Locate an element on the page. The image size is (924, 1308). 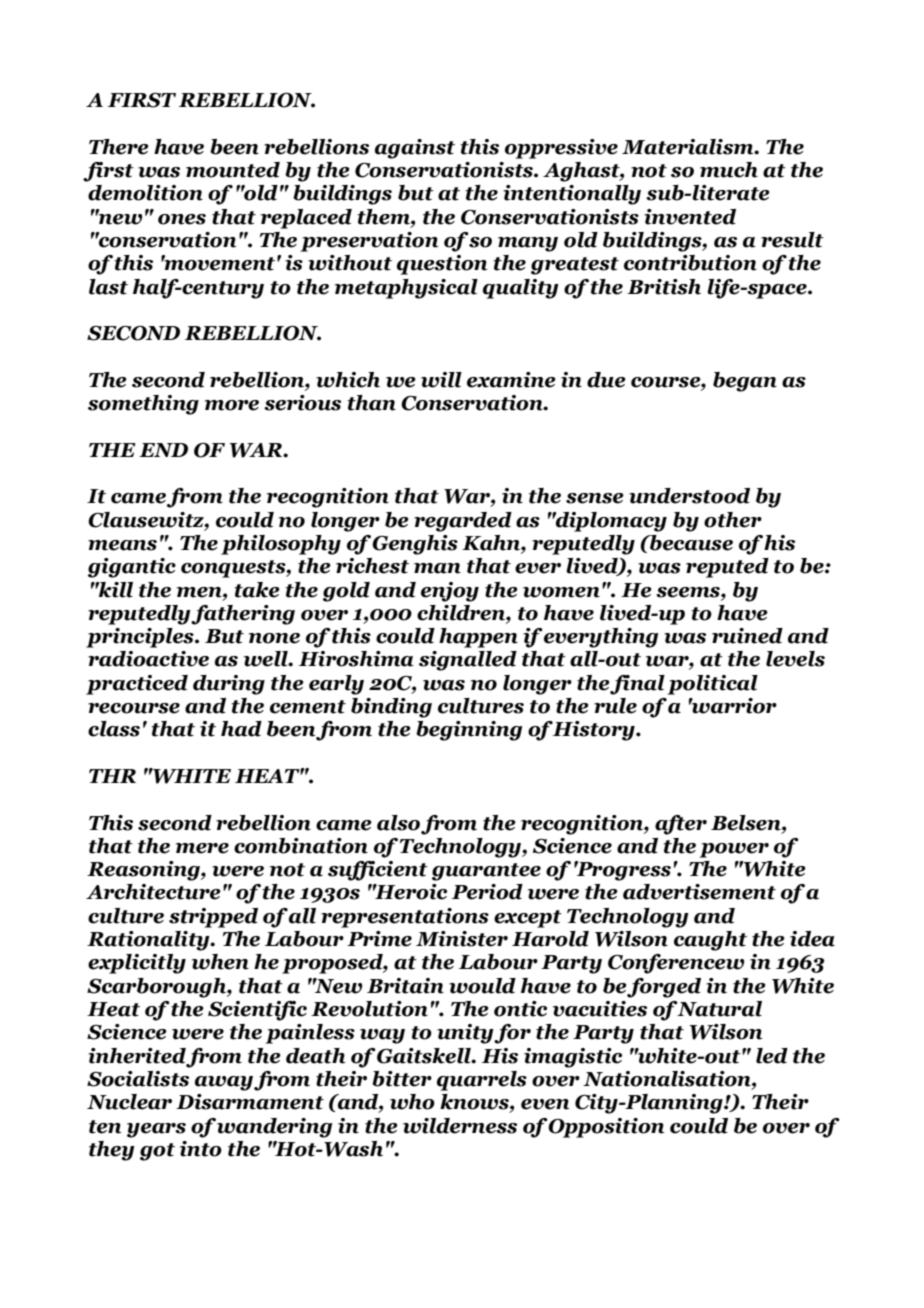
began is located at coordinates (745, 382).
